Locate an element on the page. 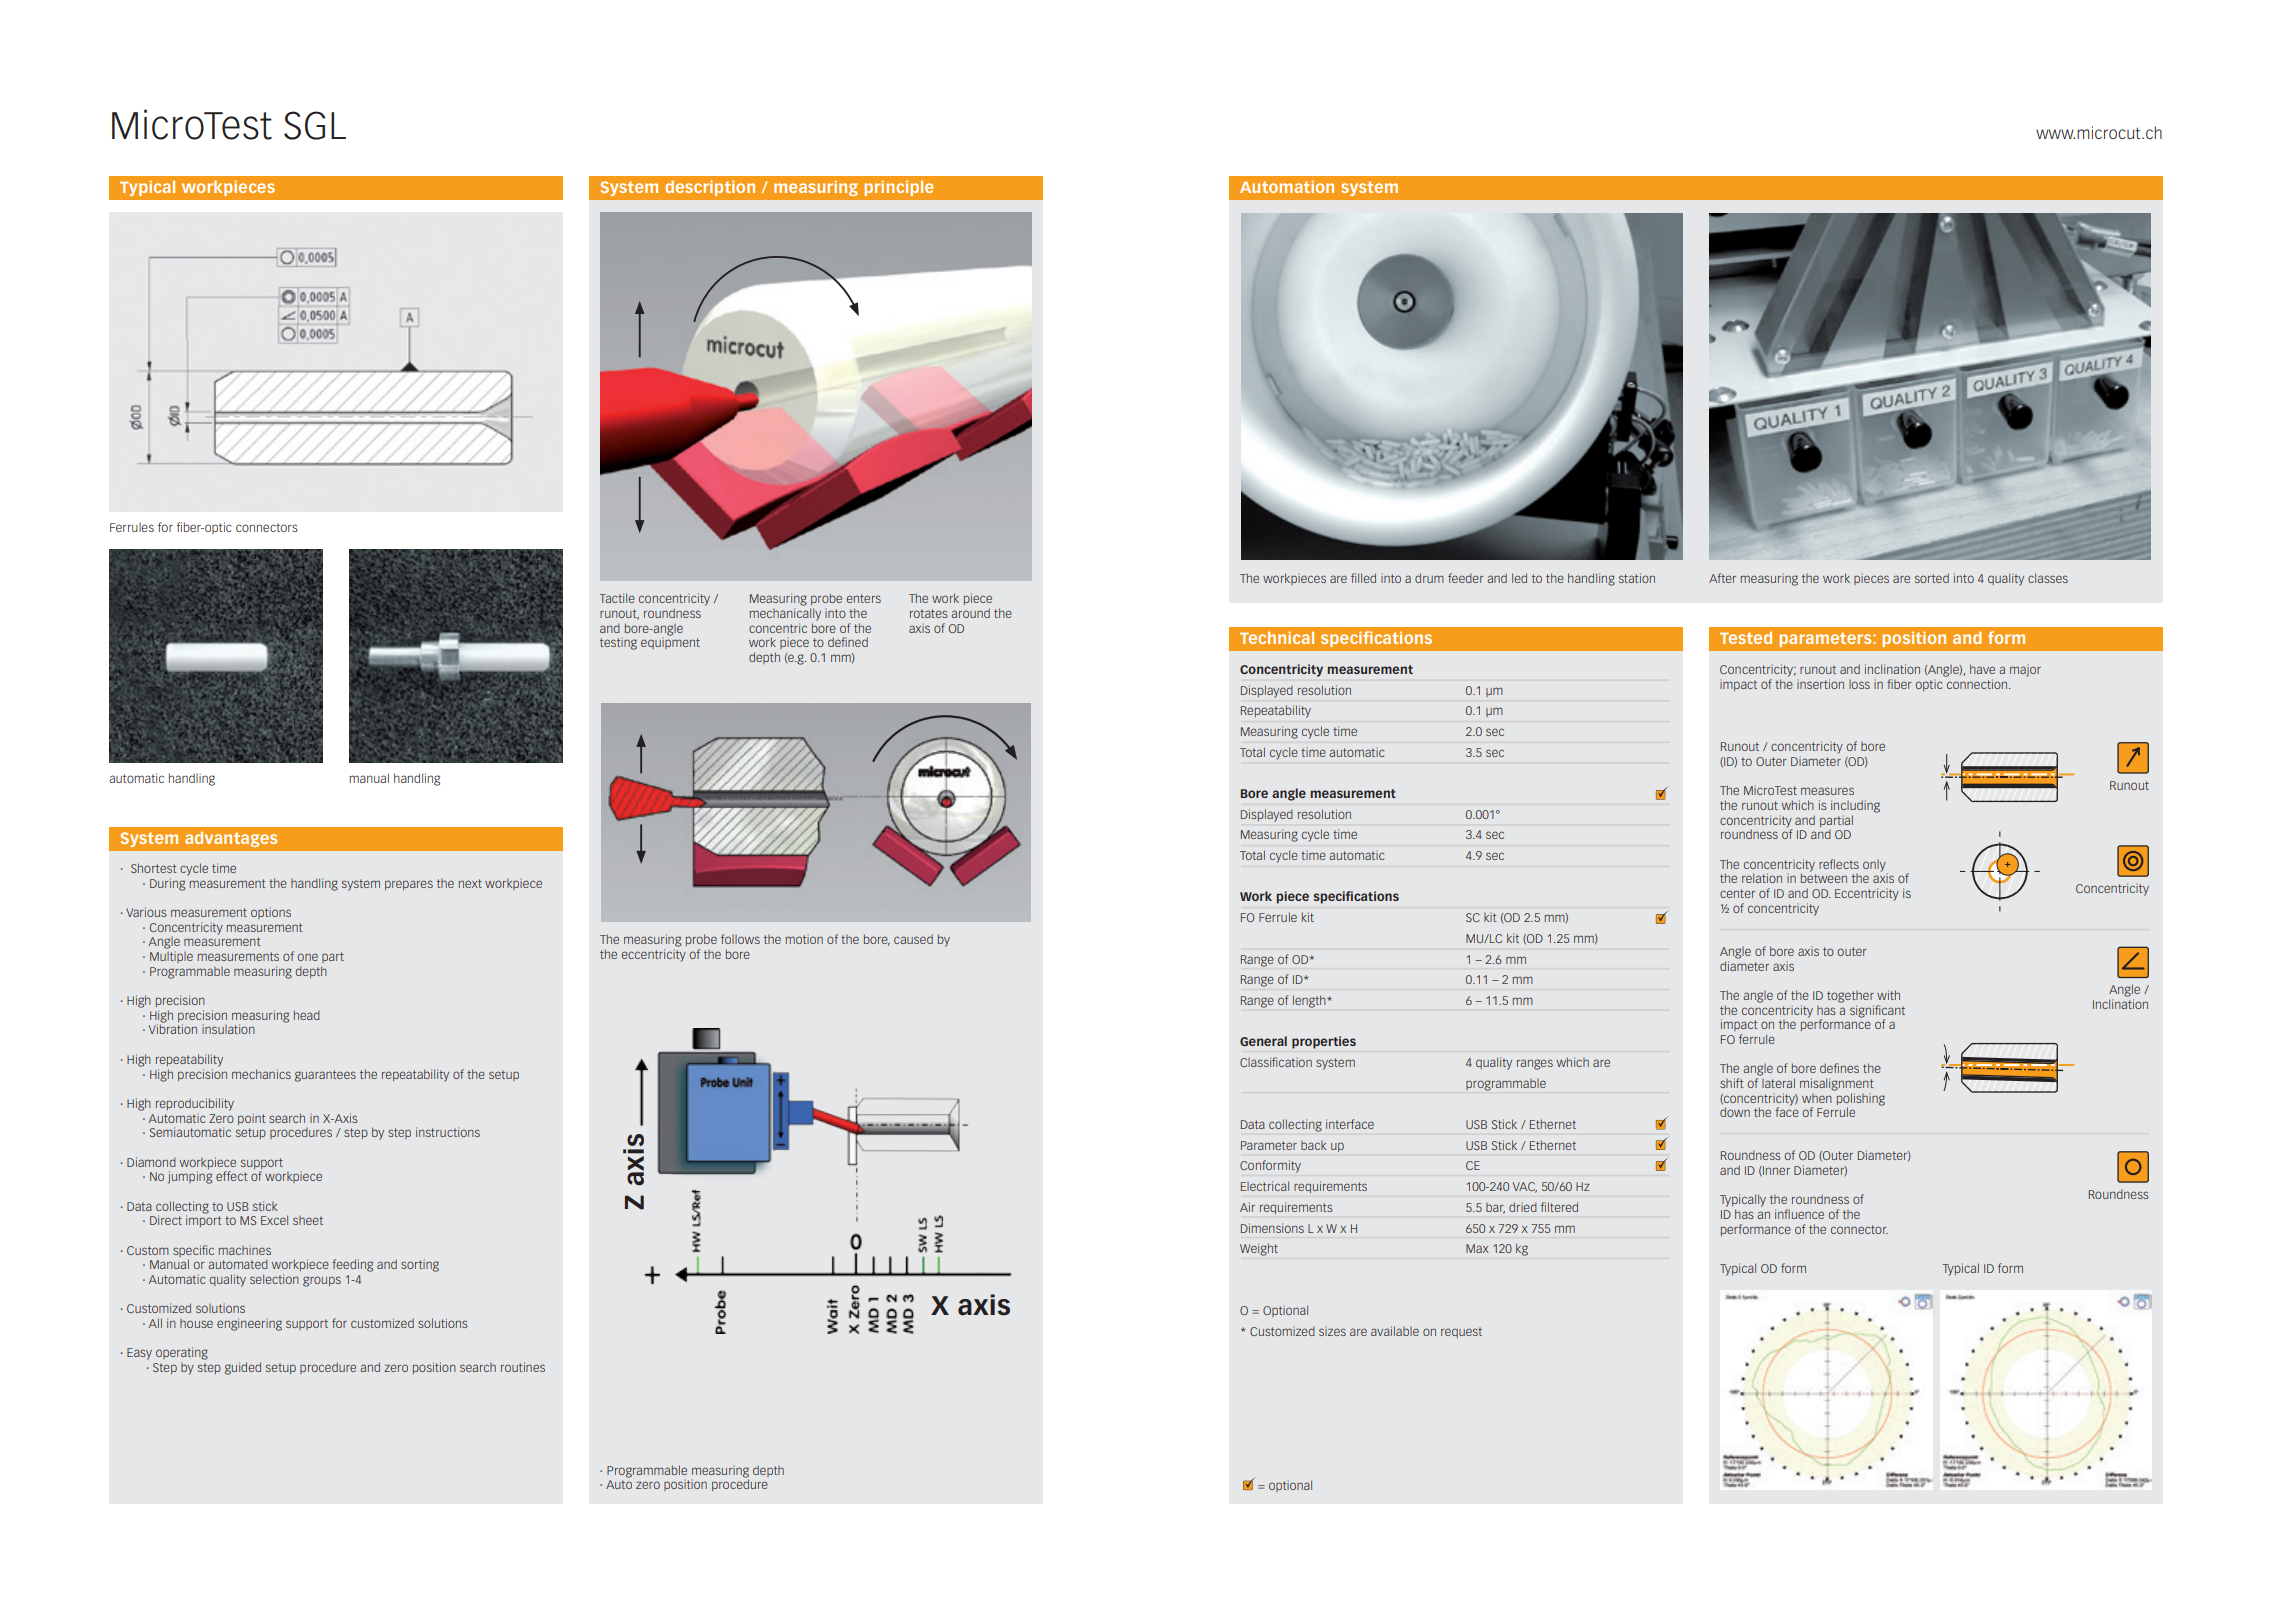 The width and height of the document is (2272, 1616). sorted is located at coordinates (1932, 578).
